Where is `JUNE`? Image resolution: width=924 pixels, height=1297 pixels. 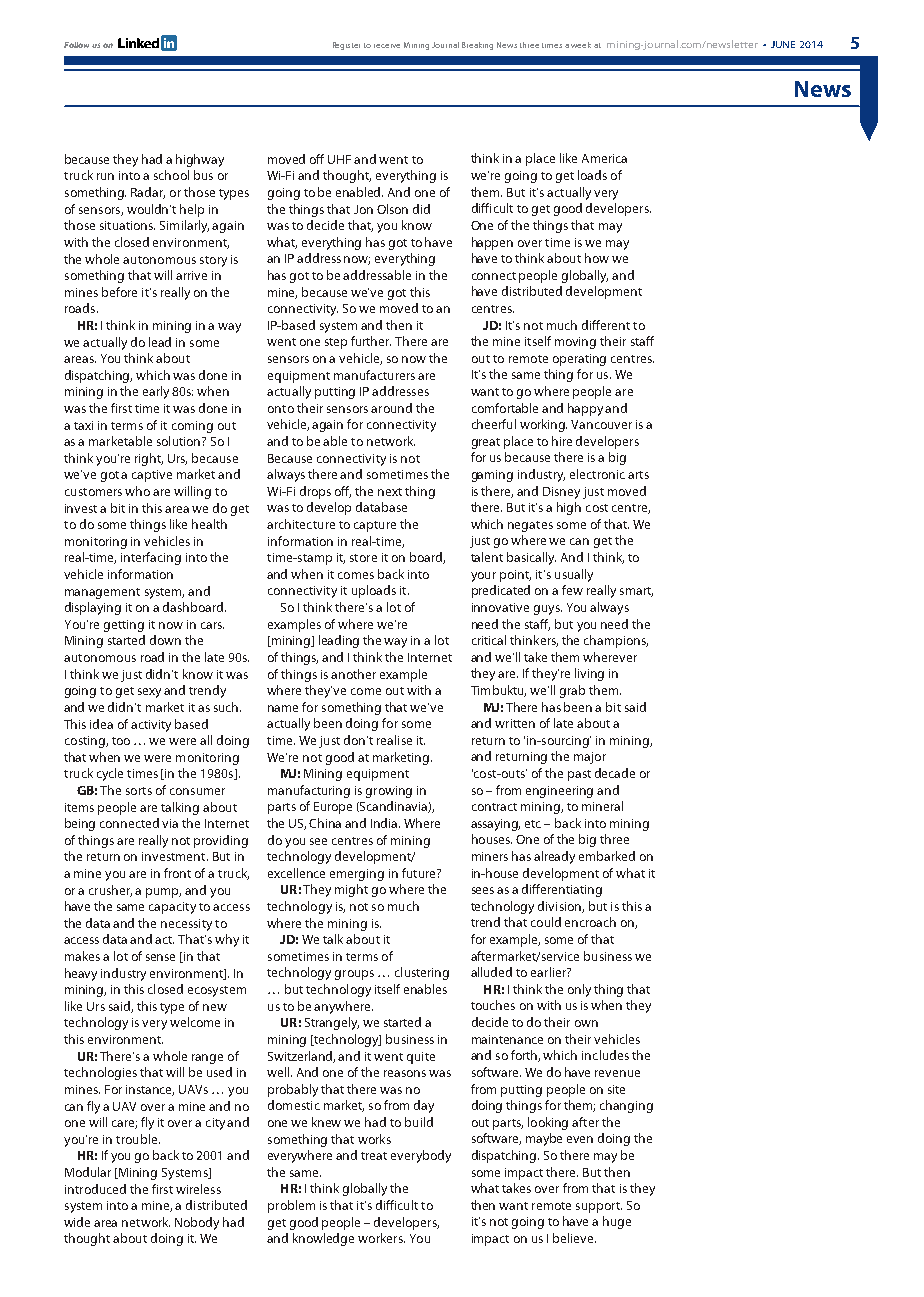
JUNE is located at coordinates (783, 44).
